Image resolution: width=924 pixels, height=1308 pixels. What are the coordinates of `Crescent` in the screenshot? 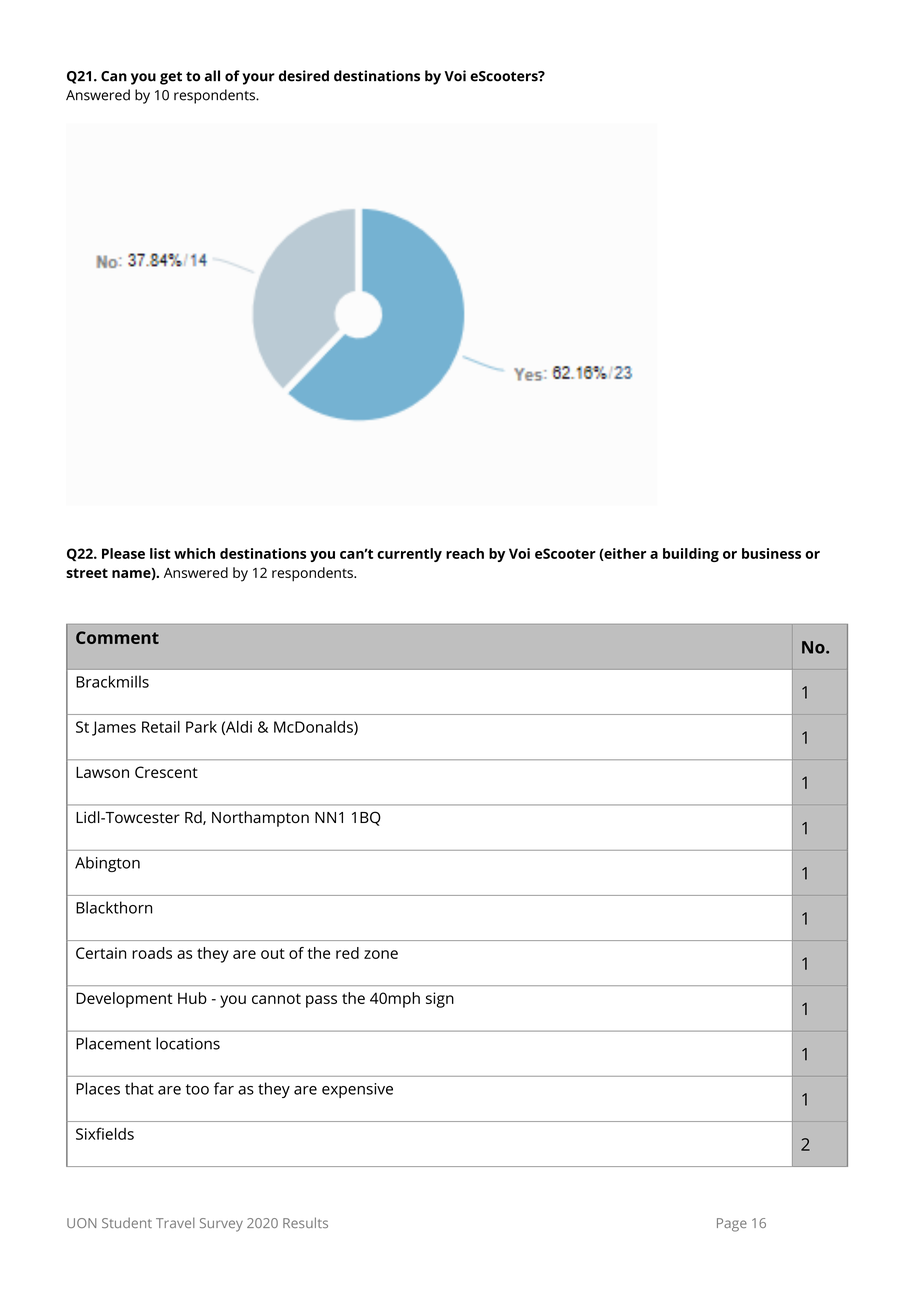 It's located at (166, 772).
